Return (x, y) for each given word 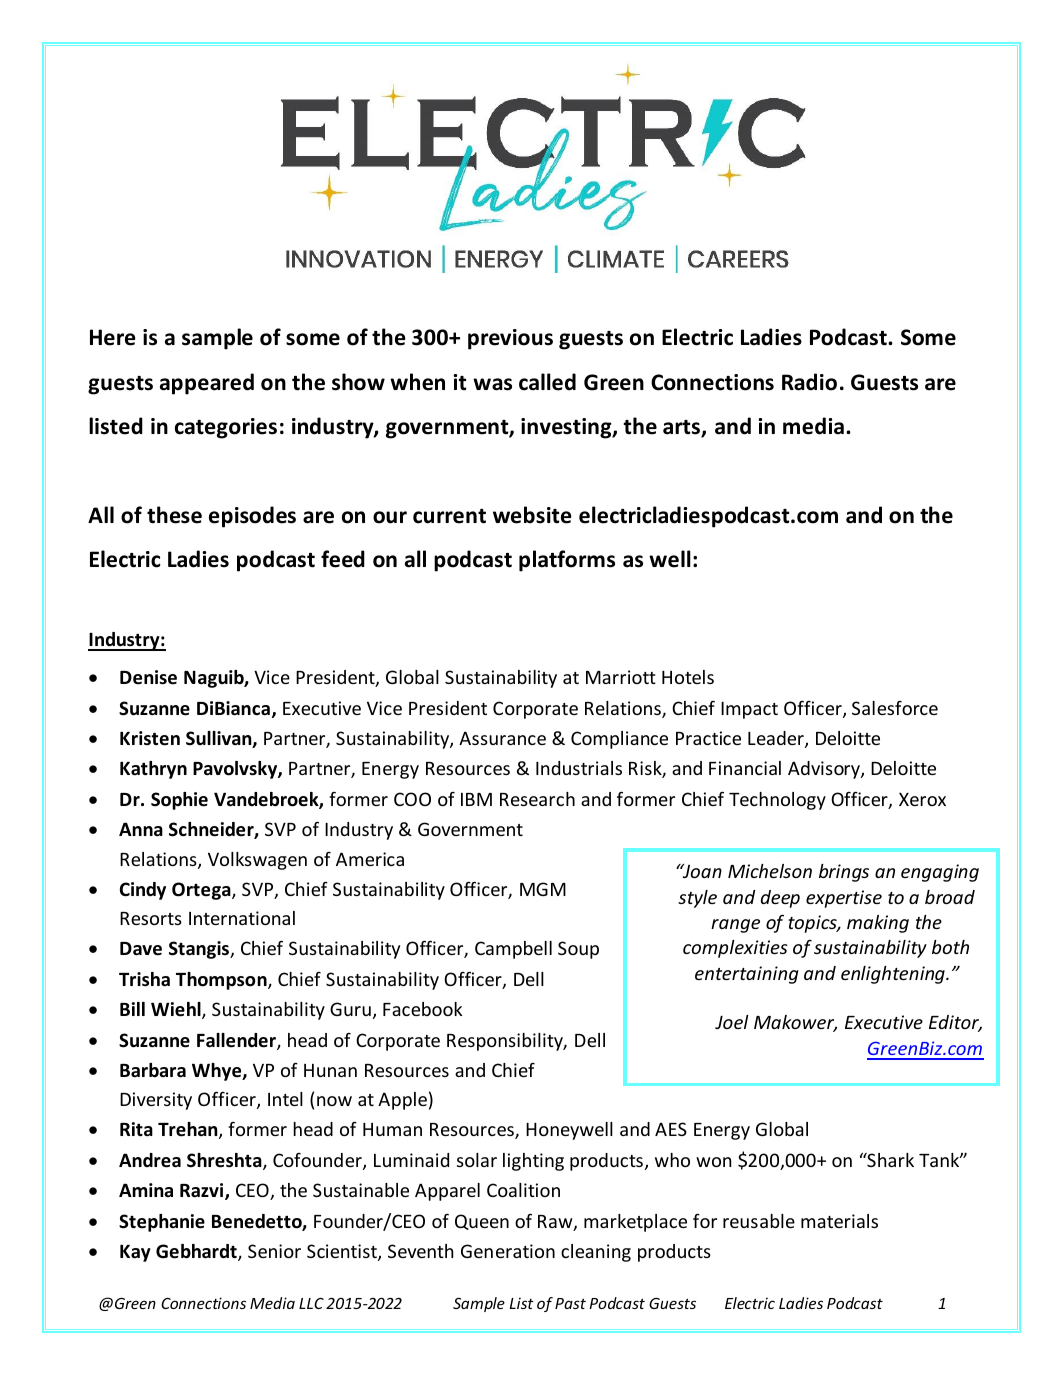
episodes (252, 517)
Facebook (422, 1009)
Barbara (153, 1070)
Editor (955, 1023)
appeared (207, 384)
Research (537, 799)
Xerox (922, 799)
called (547, 382)
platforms (567, 561)
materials (839, 1221)
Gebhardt (197, 1252)
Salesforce (895, 708)
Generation (508, 1251)
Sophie (179, 801)
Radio (809, 382)
